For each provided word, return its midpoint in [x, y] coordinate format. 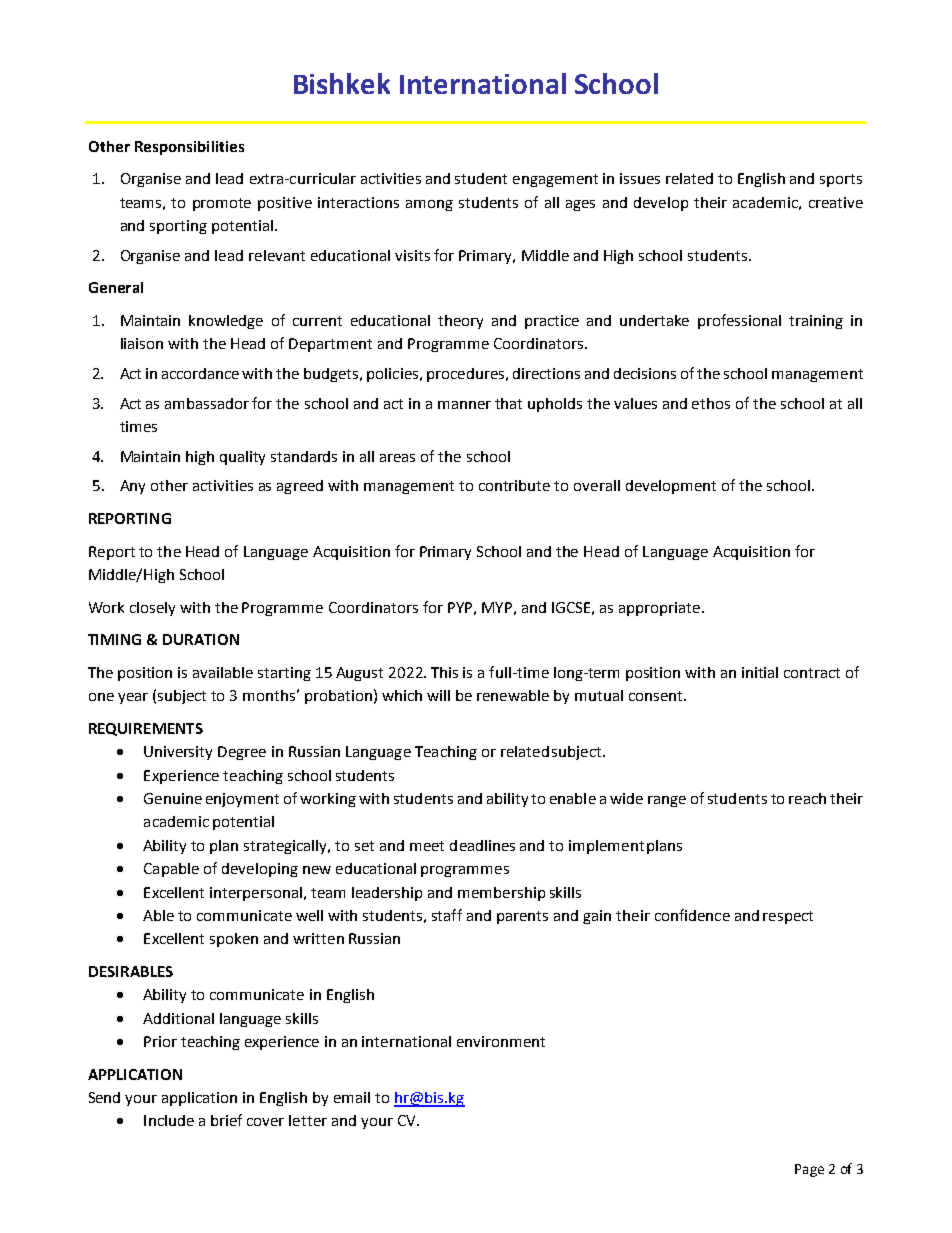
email [352, 1097]
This [444, 672]
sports [841, 180]
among [429, 205]
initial [760, 672]
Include [169, 1120]
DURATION [201, 639]
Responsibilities [189, 148]
